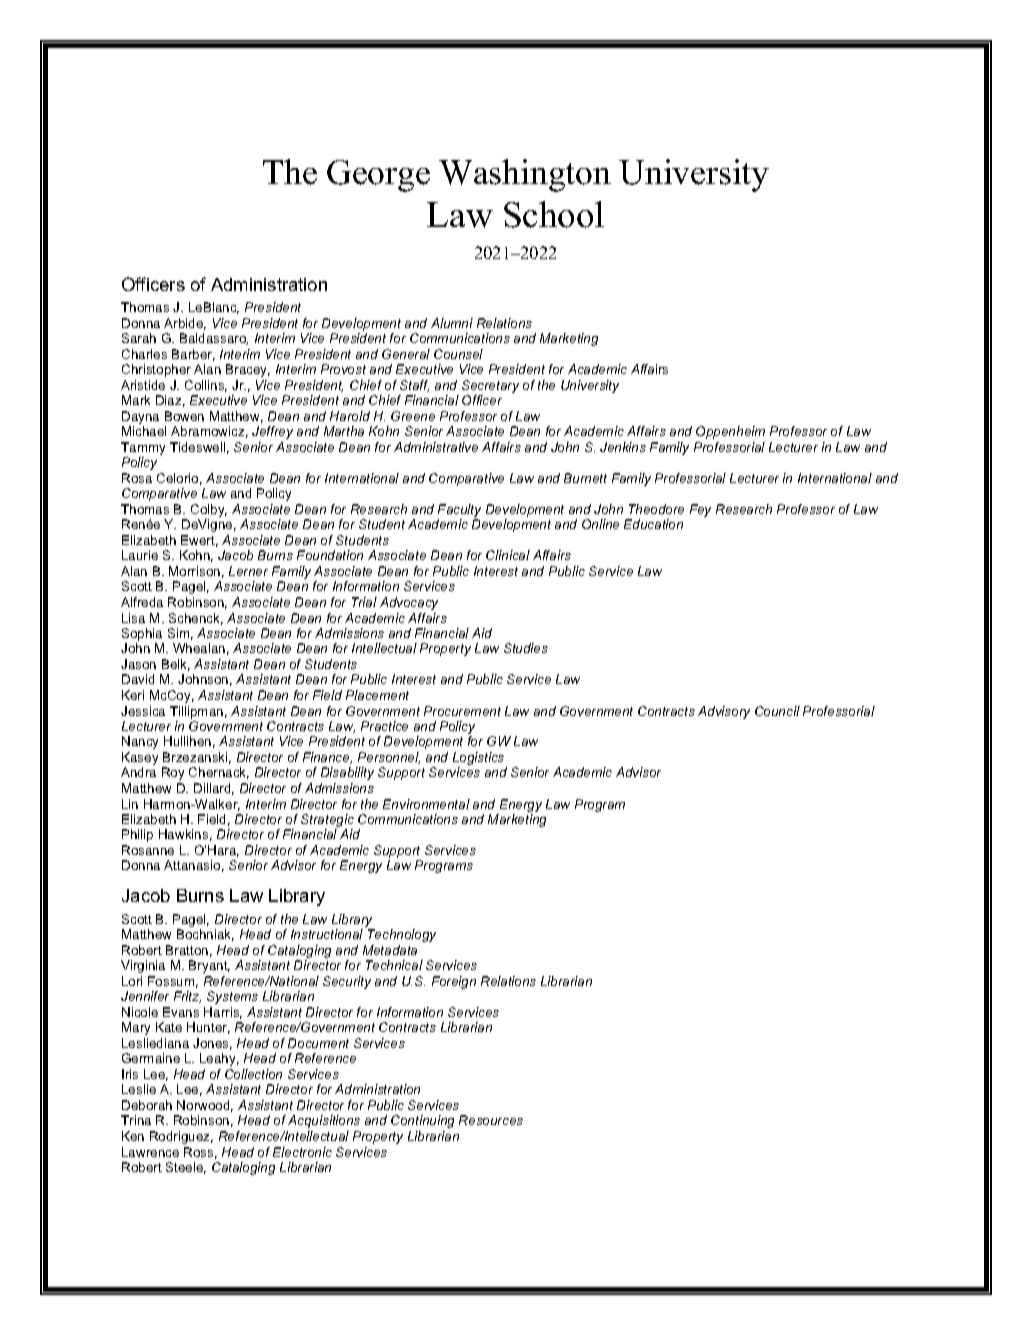 This screenshot has height=1335, width=1032. What do you see at coordinates (525, 175) in the screenshot?
I see `Washington` at bounding box center [525, 175].
